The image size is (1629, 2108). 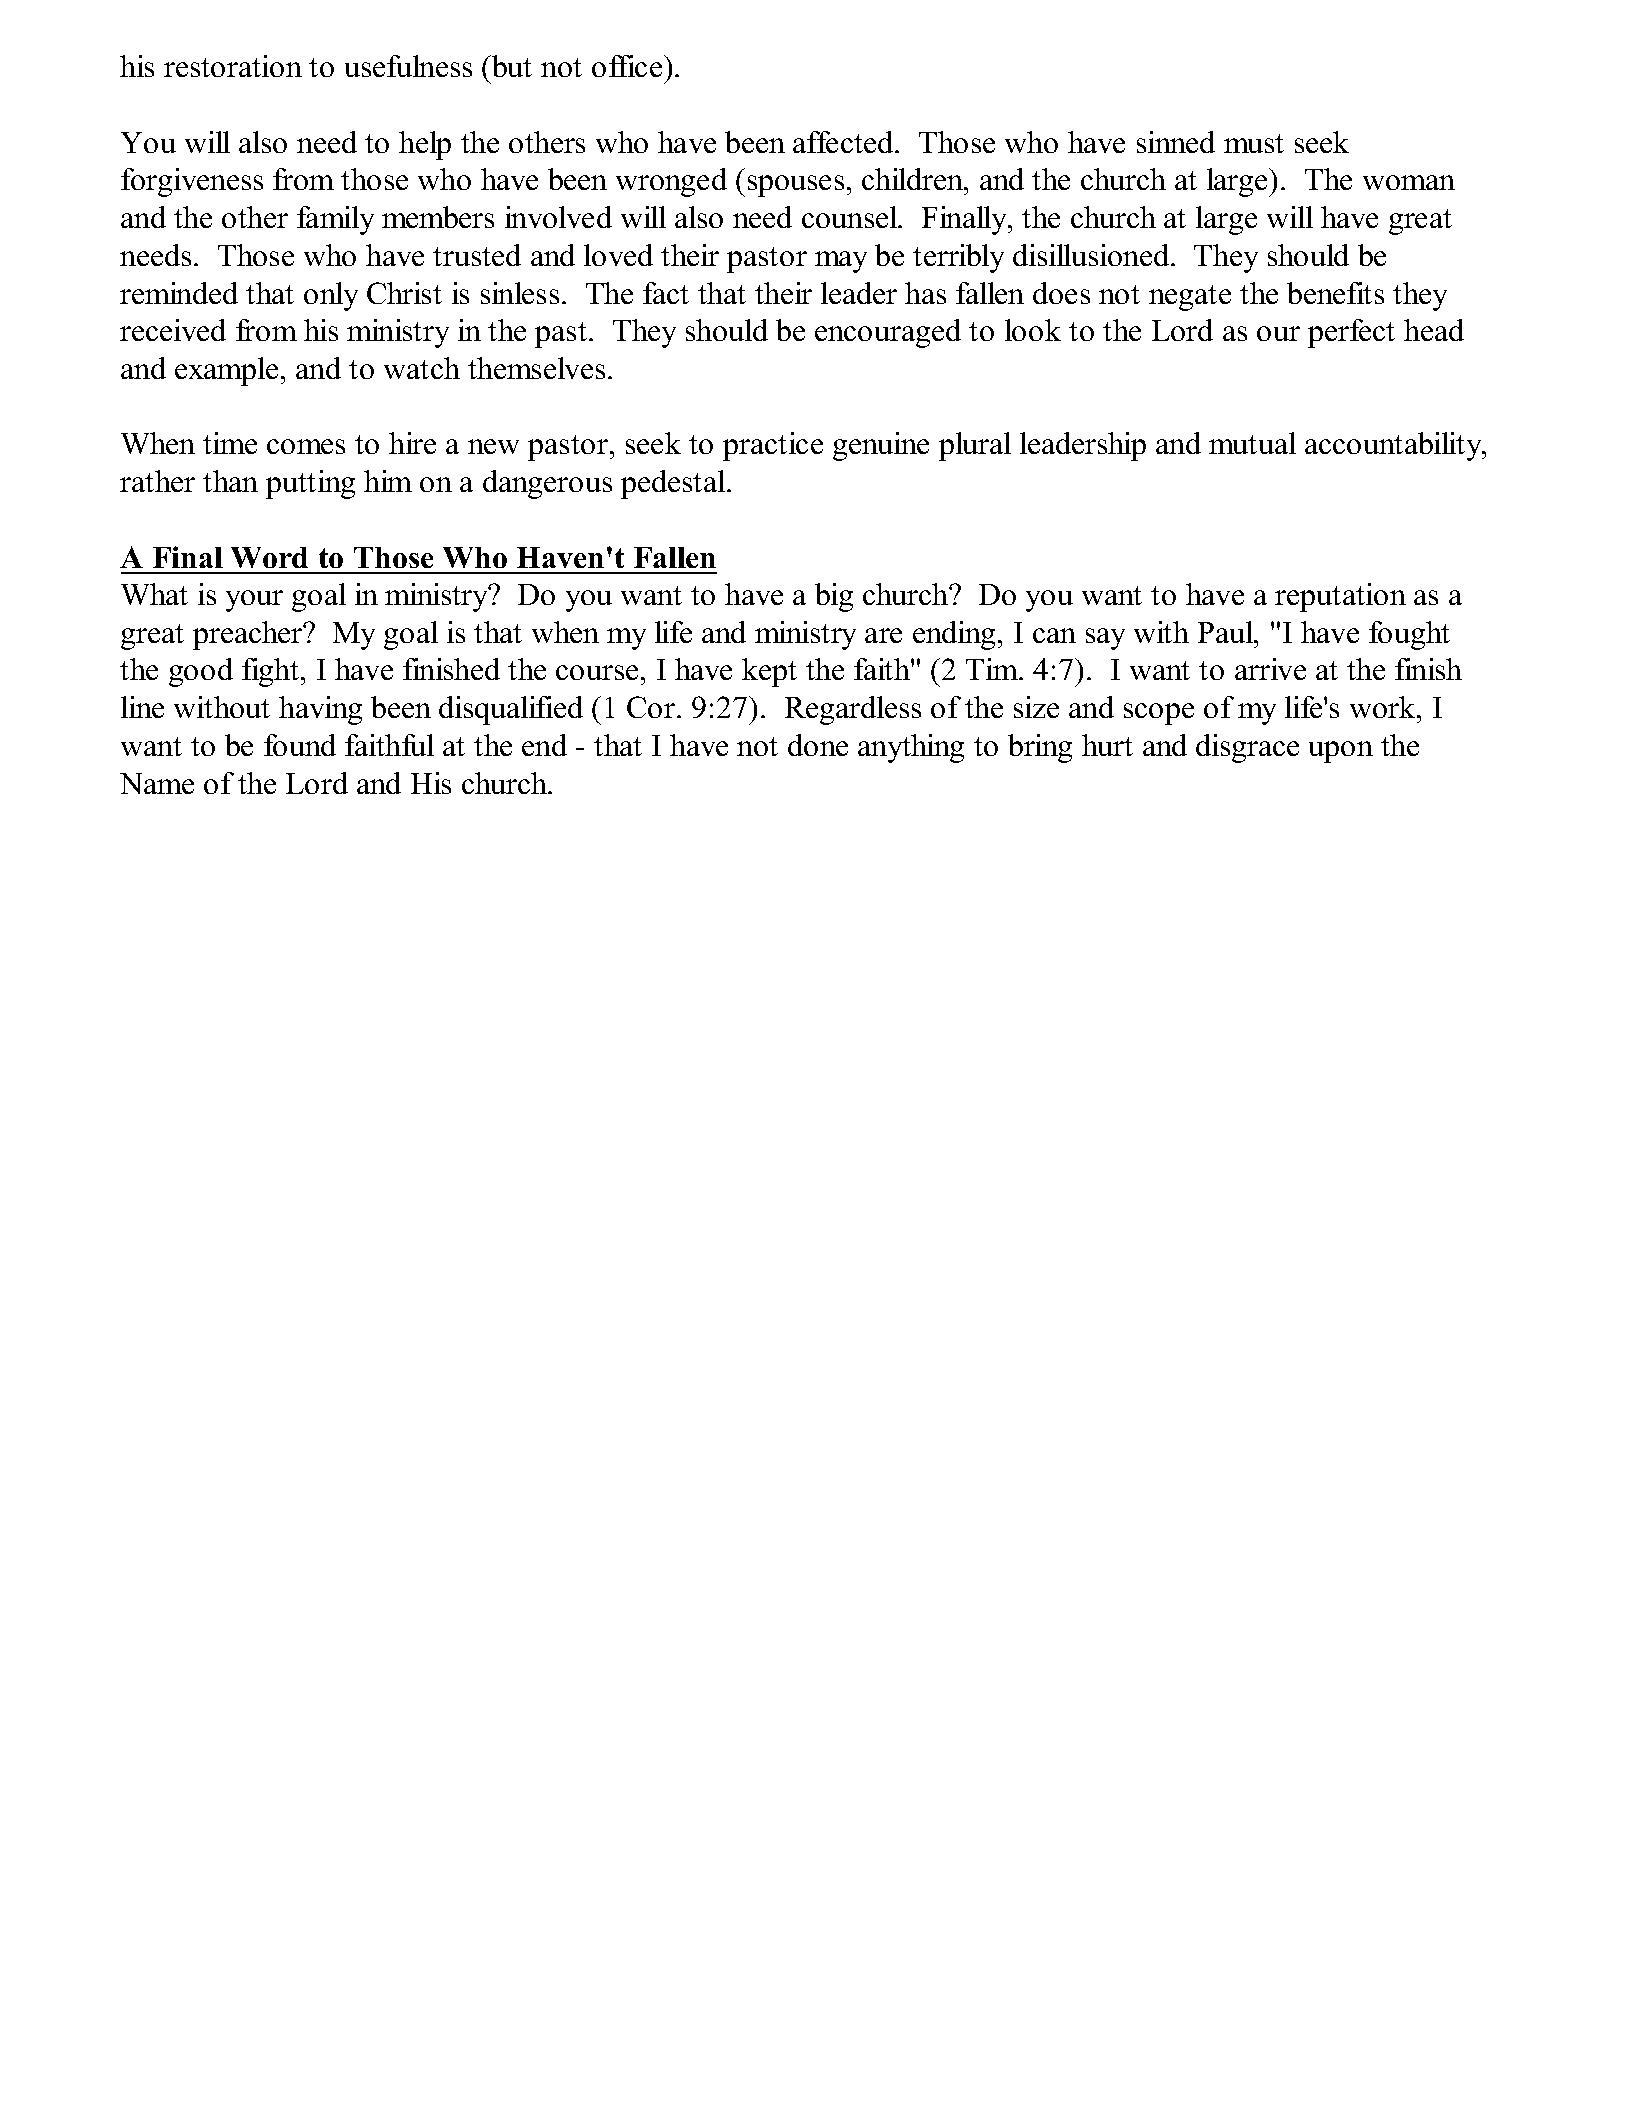 What do you see at coordinates (306, 446) in the screenshot?
I see `comes` at bounding box center [306, 446].
